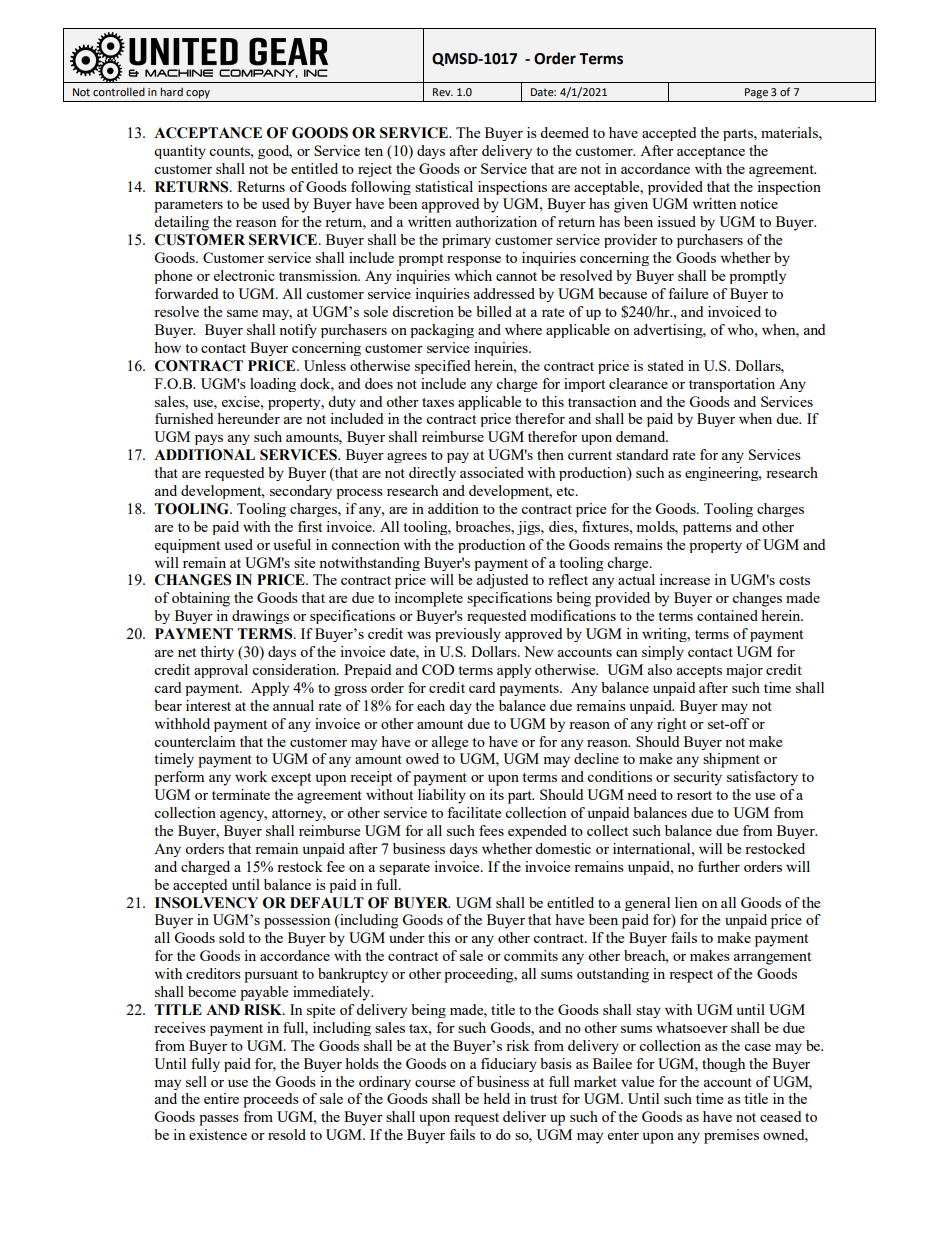 The height and width of the page is (1233, 952). I want to click on specified, so click(442, 367).
